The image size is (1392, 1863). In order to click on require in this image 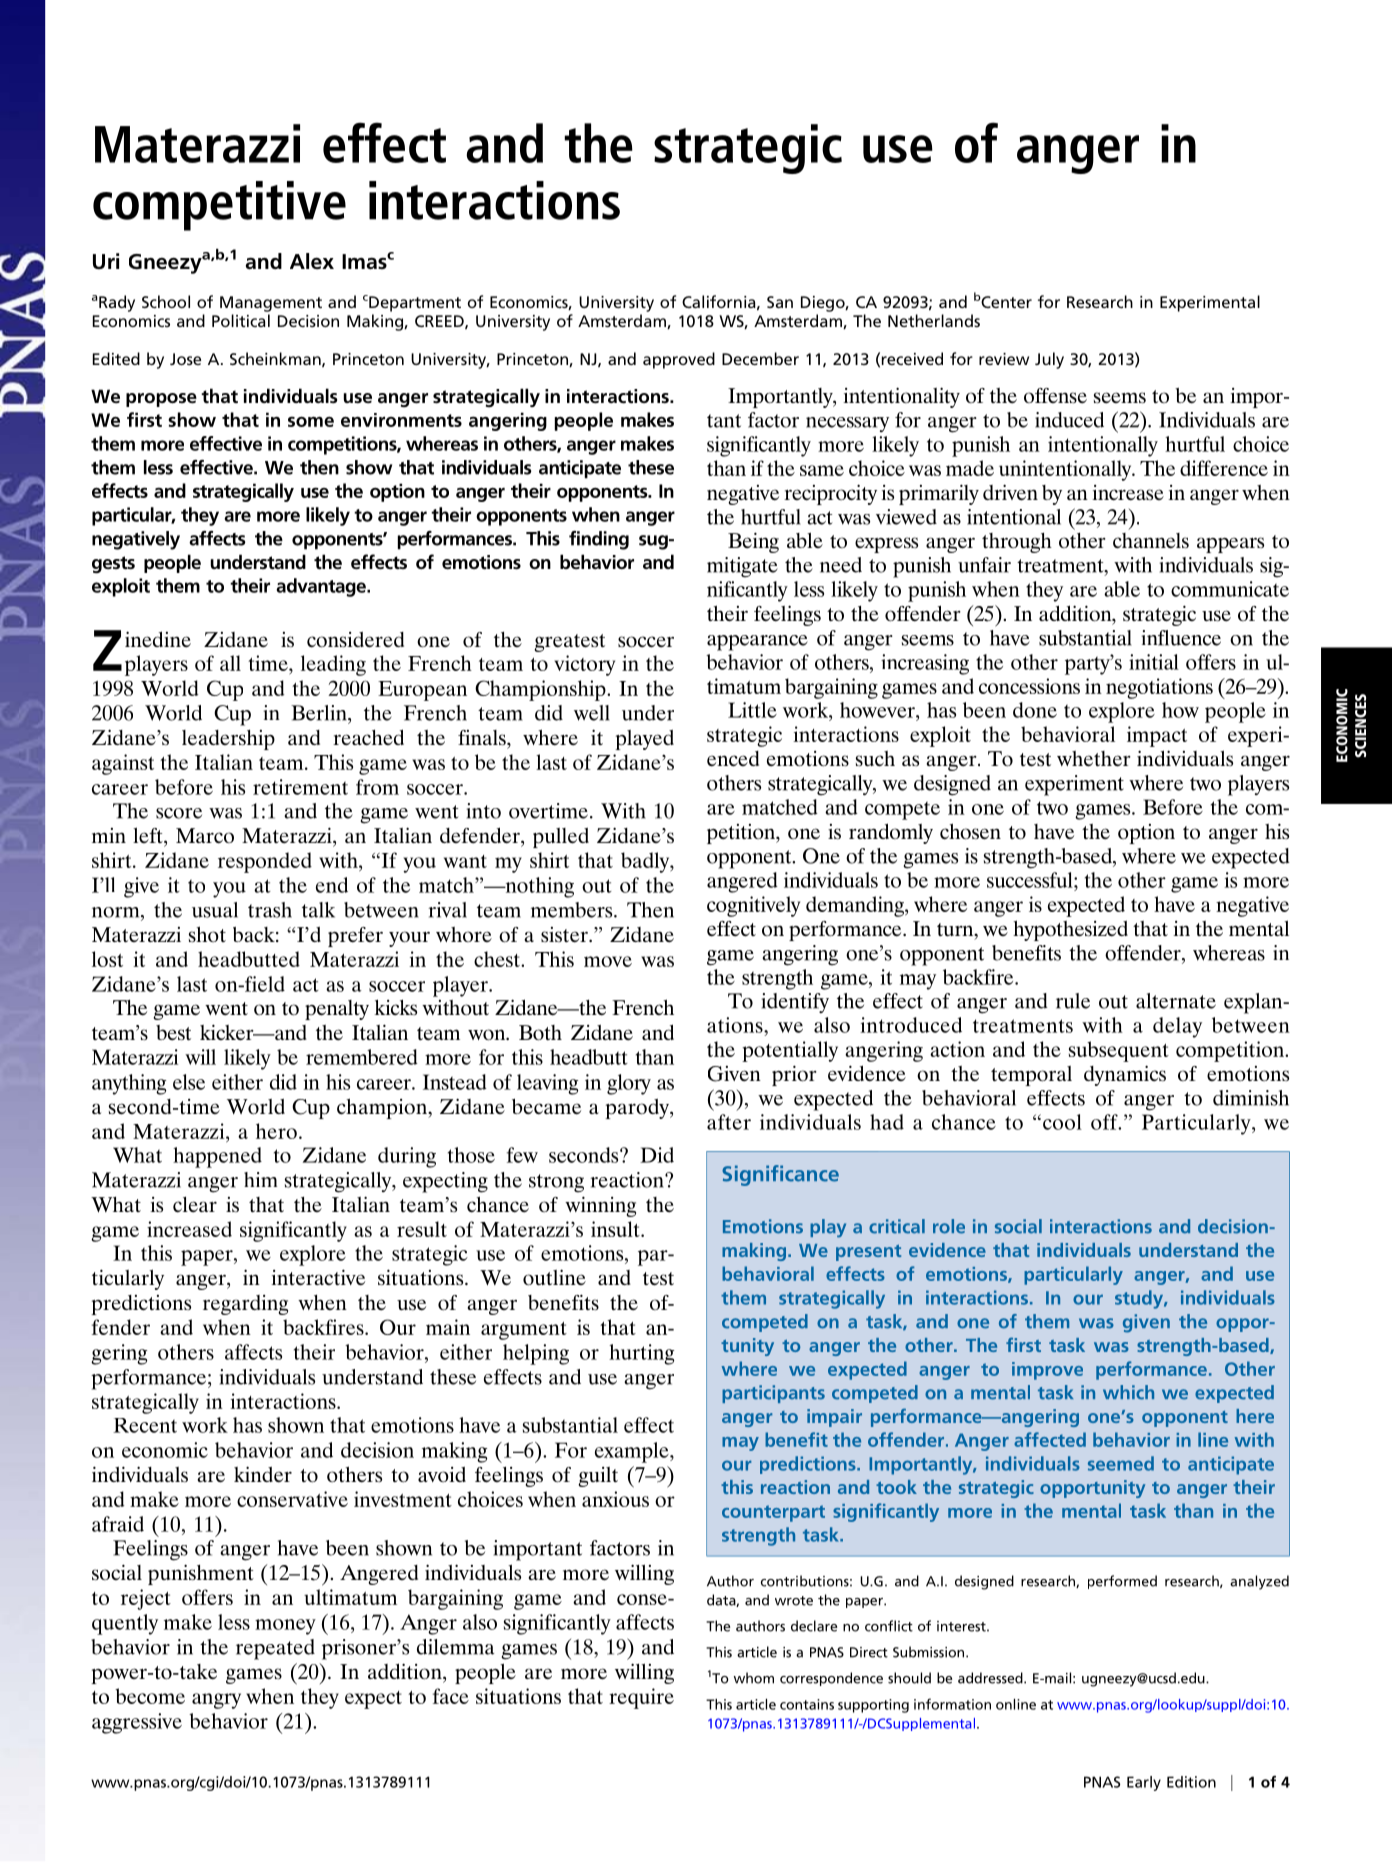, I will do `click(641, 1698)`.
